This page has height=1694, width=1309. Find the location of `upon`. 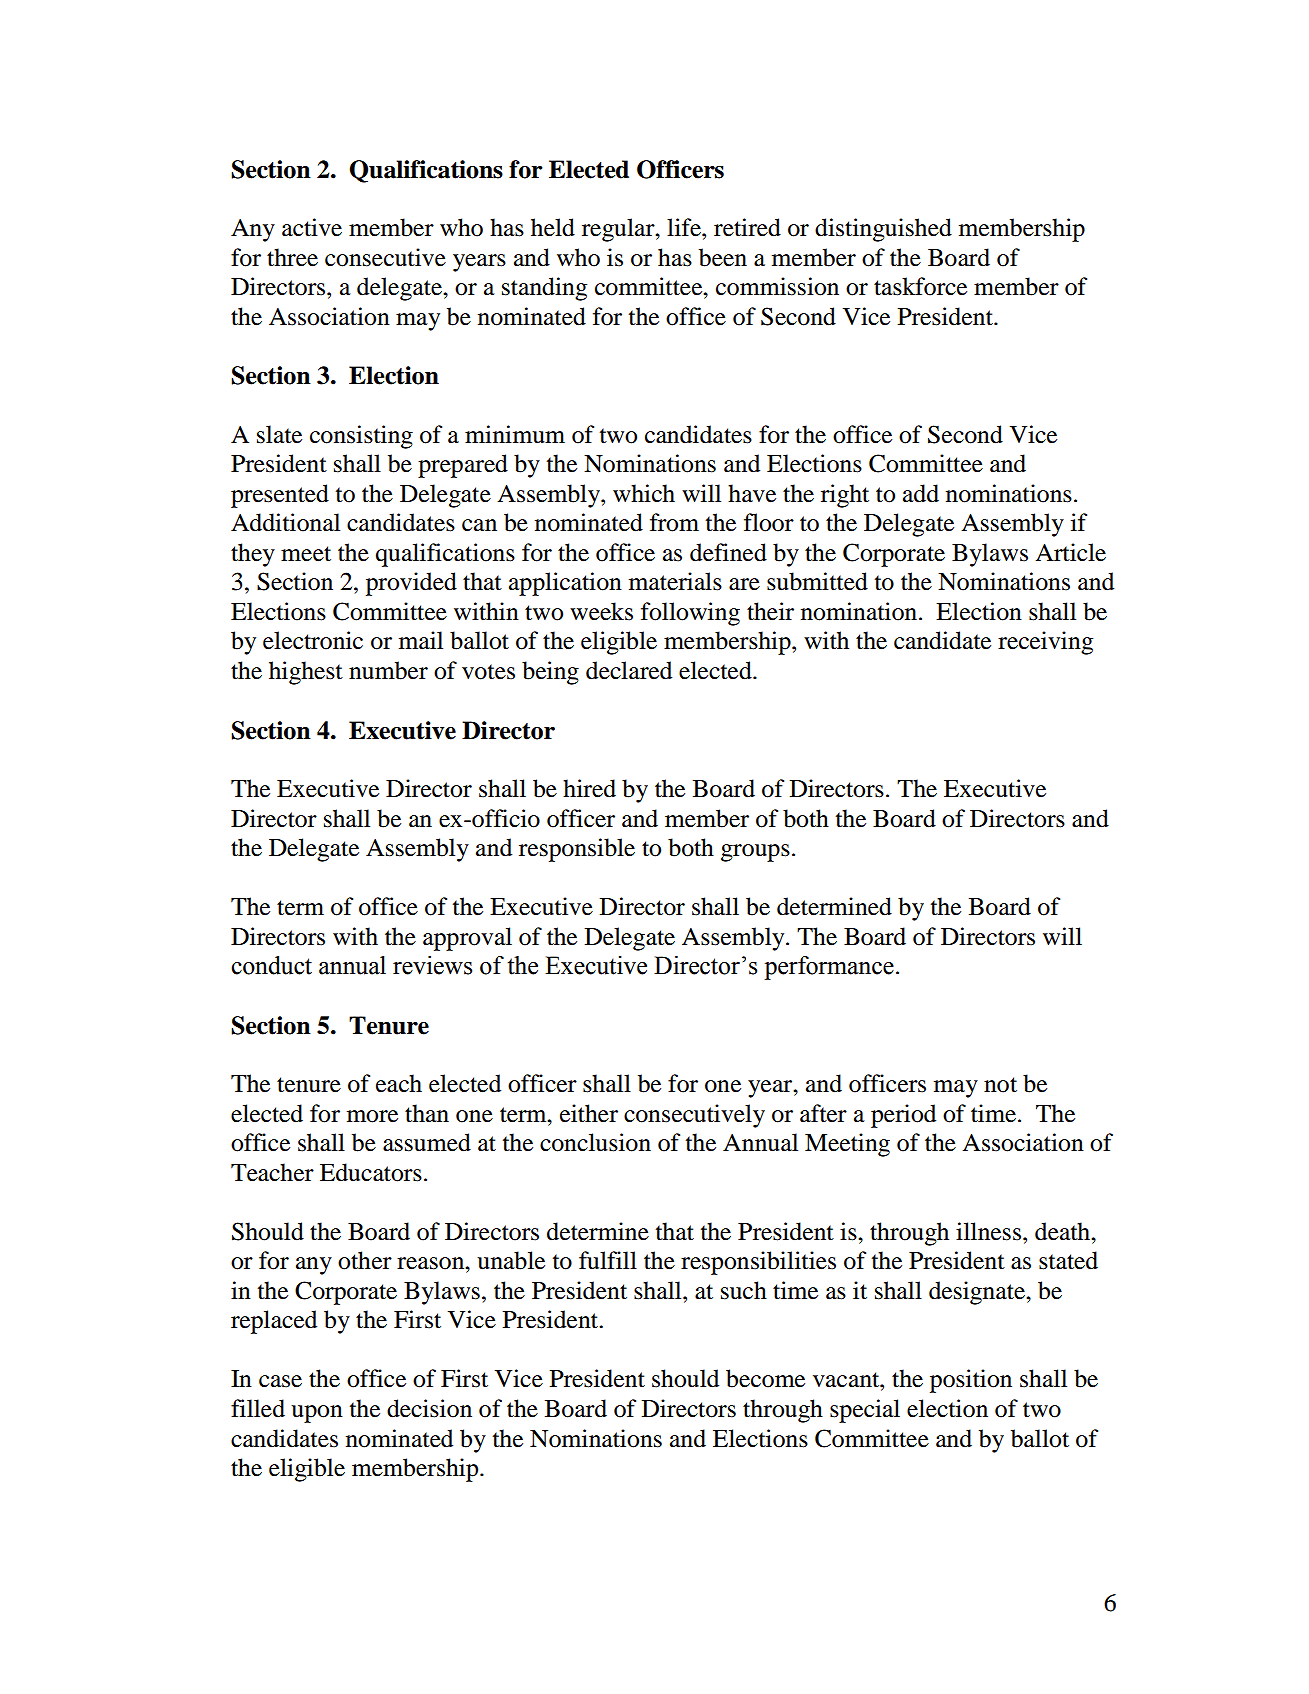

upon is located at coordinates (317, 1414).
